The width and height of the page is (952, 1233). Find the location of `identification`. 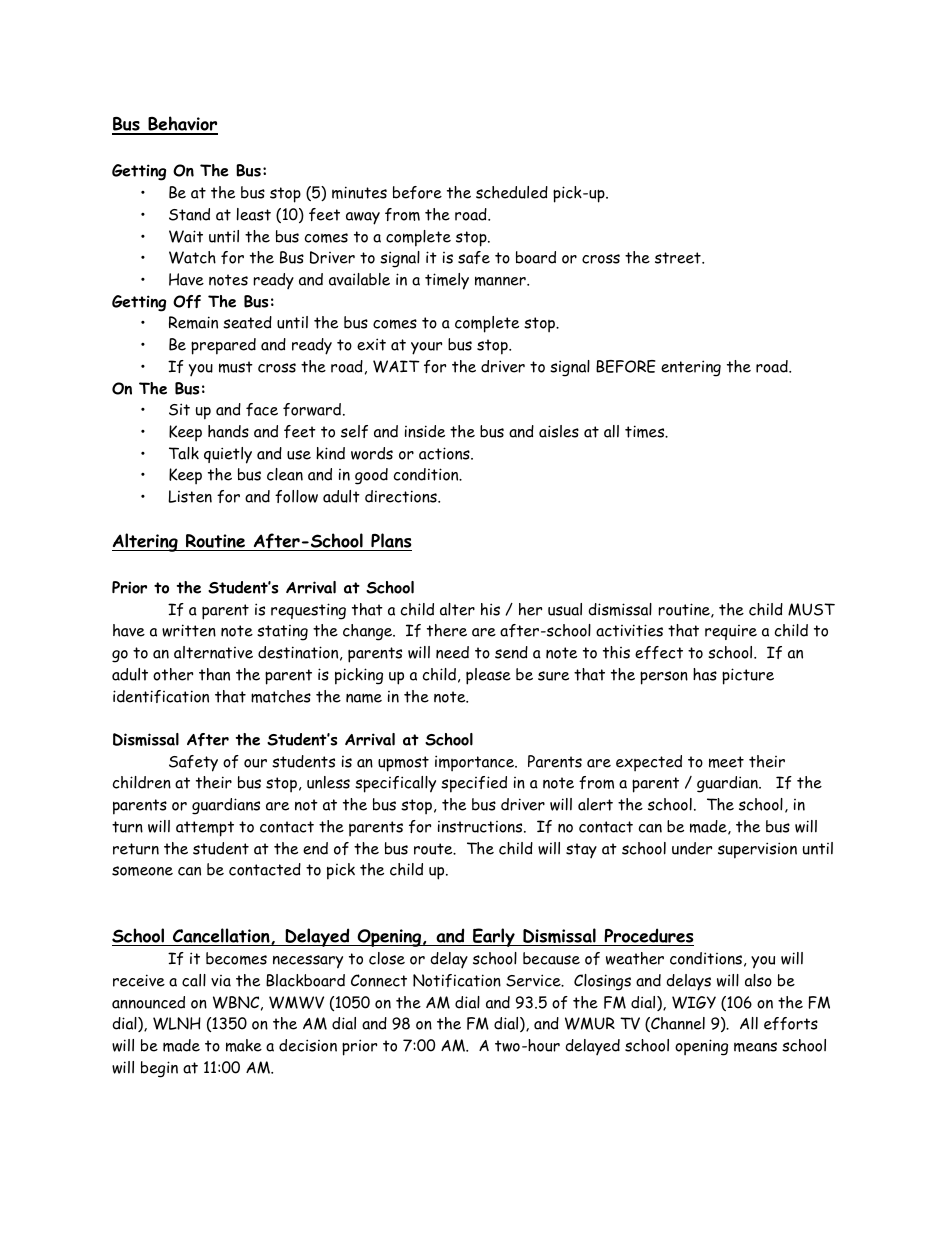

identification is located at coordinates (161, 696).
